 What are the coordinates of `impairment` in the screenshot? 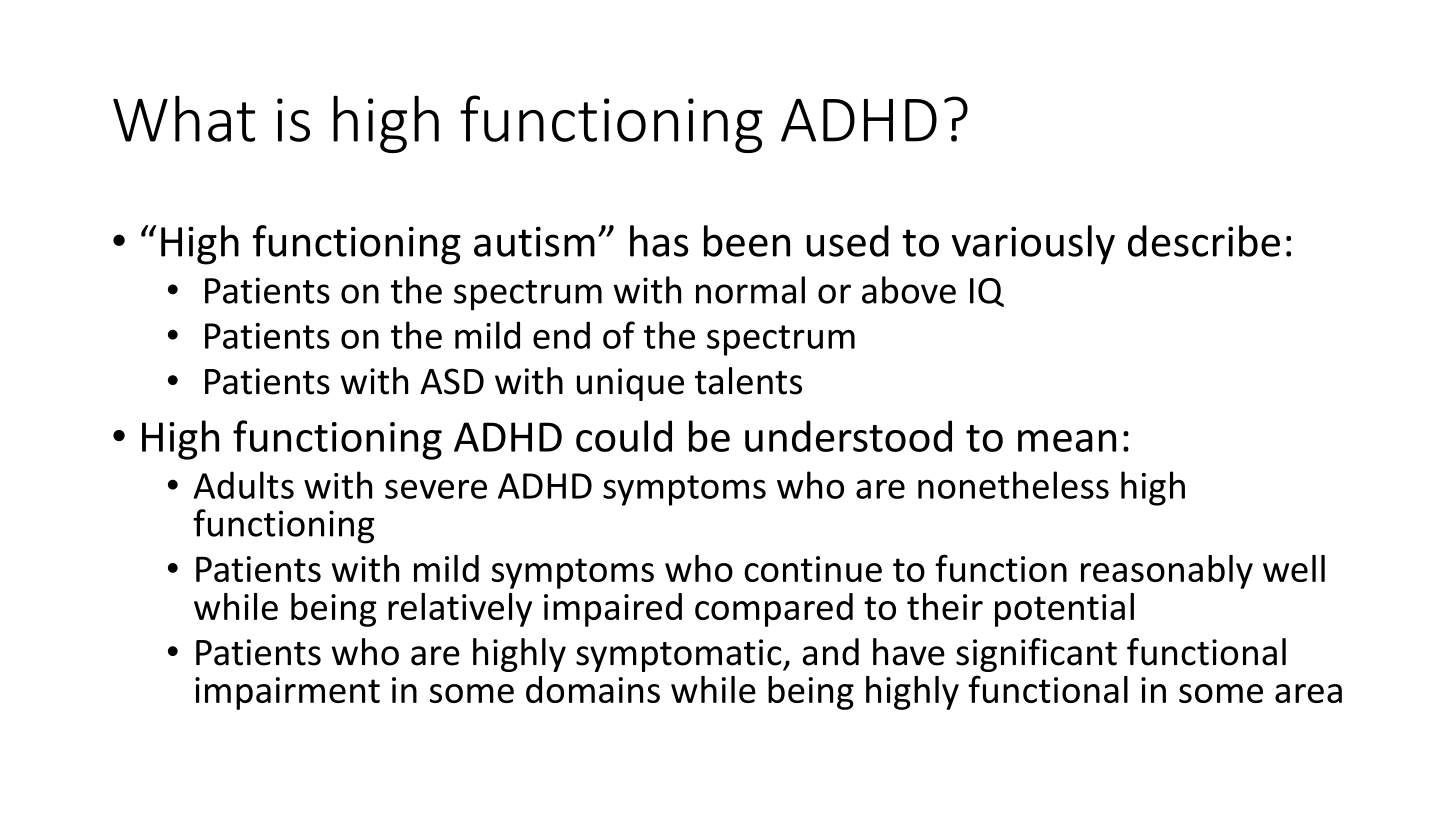 It's located at (287, 693).
